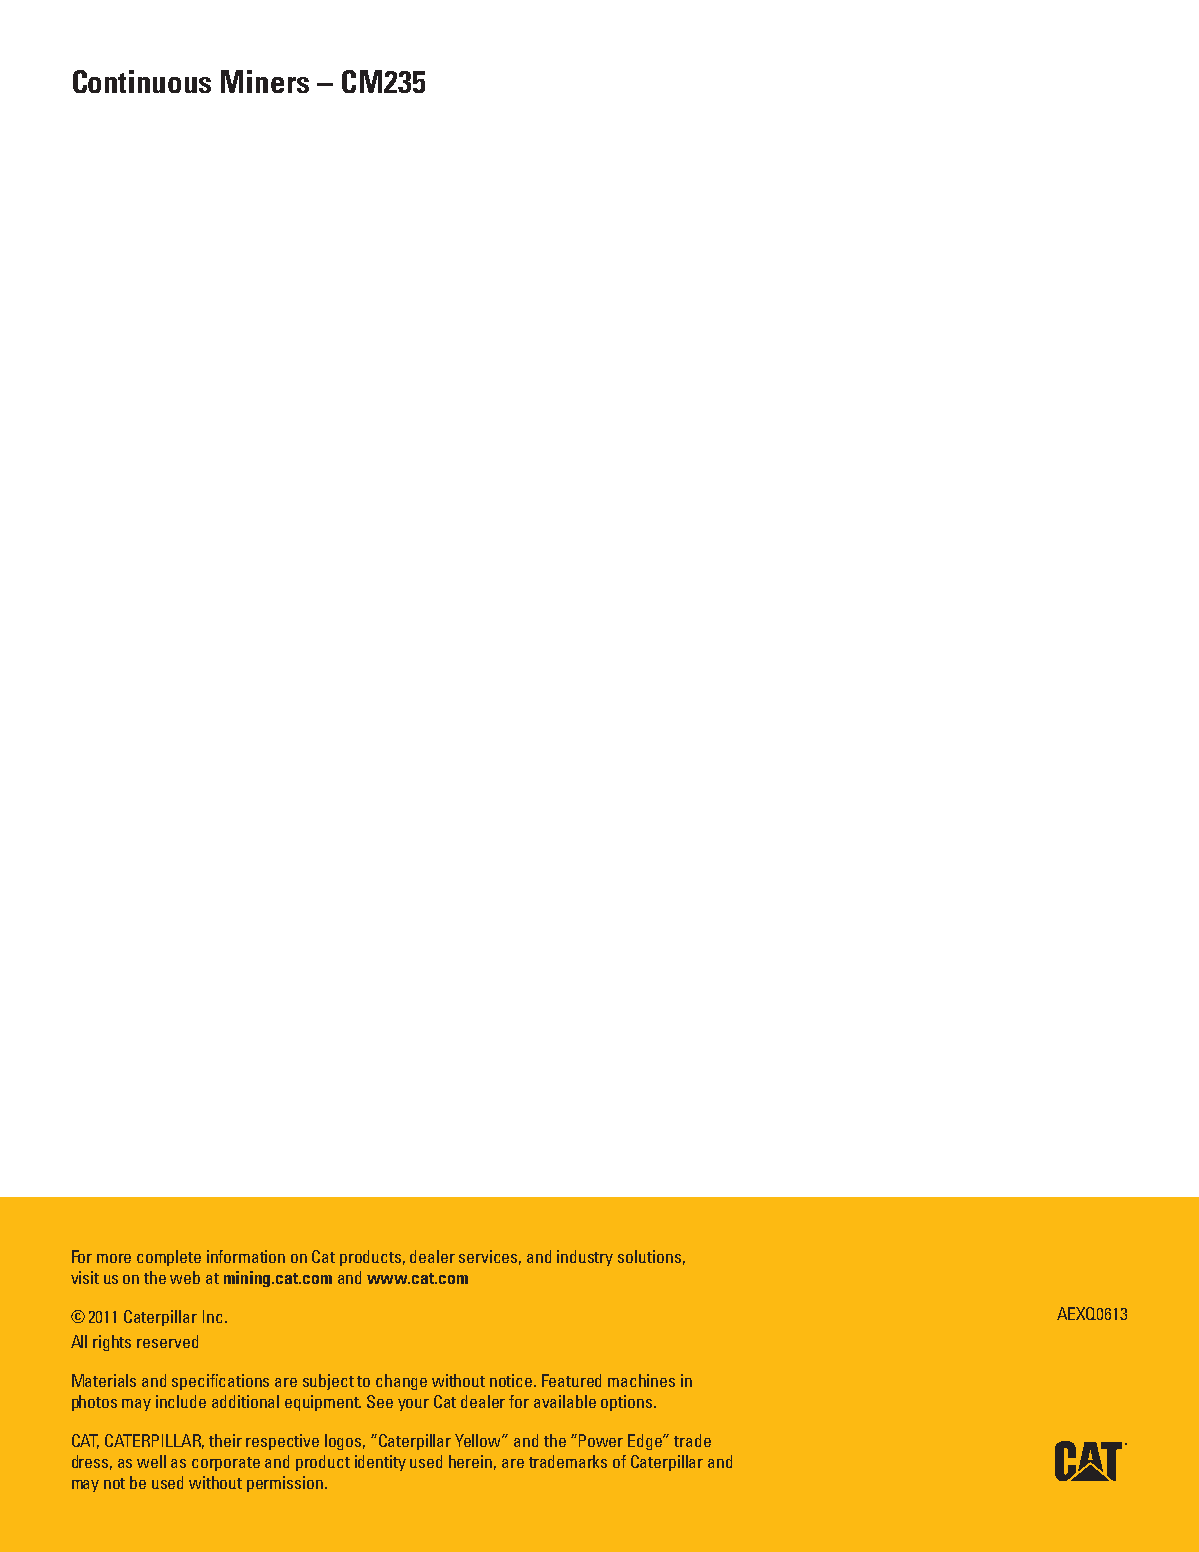 This screenshot has height=1552, width=1199. I want to click on services, so click(490, 1257).
